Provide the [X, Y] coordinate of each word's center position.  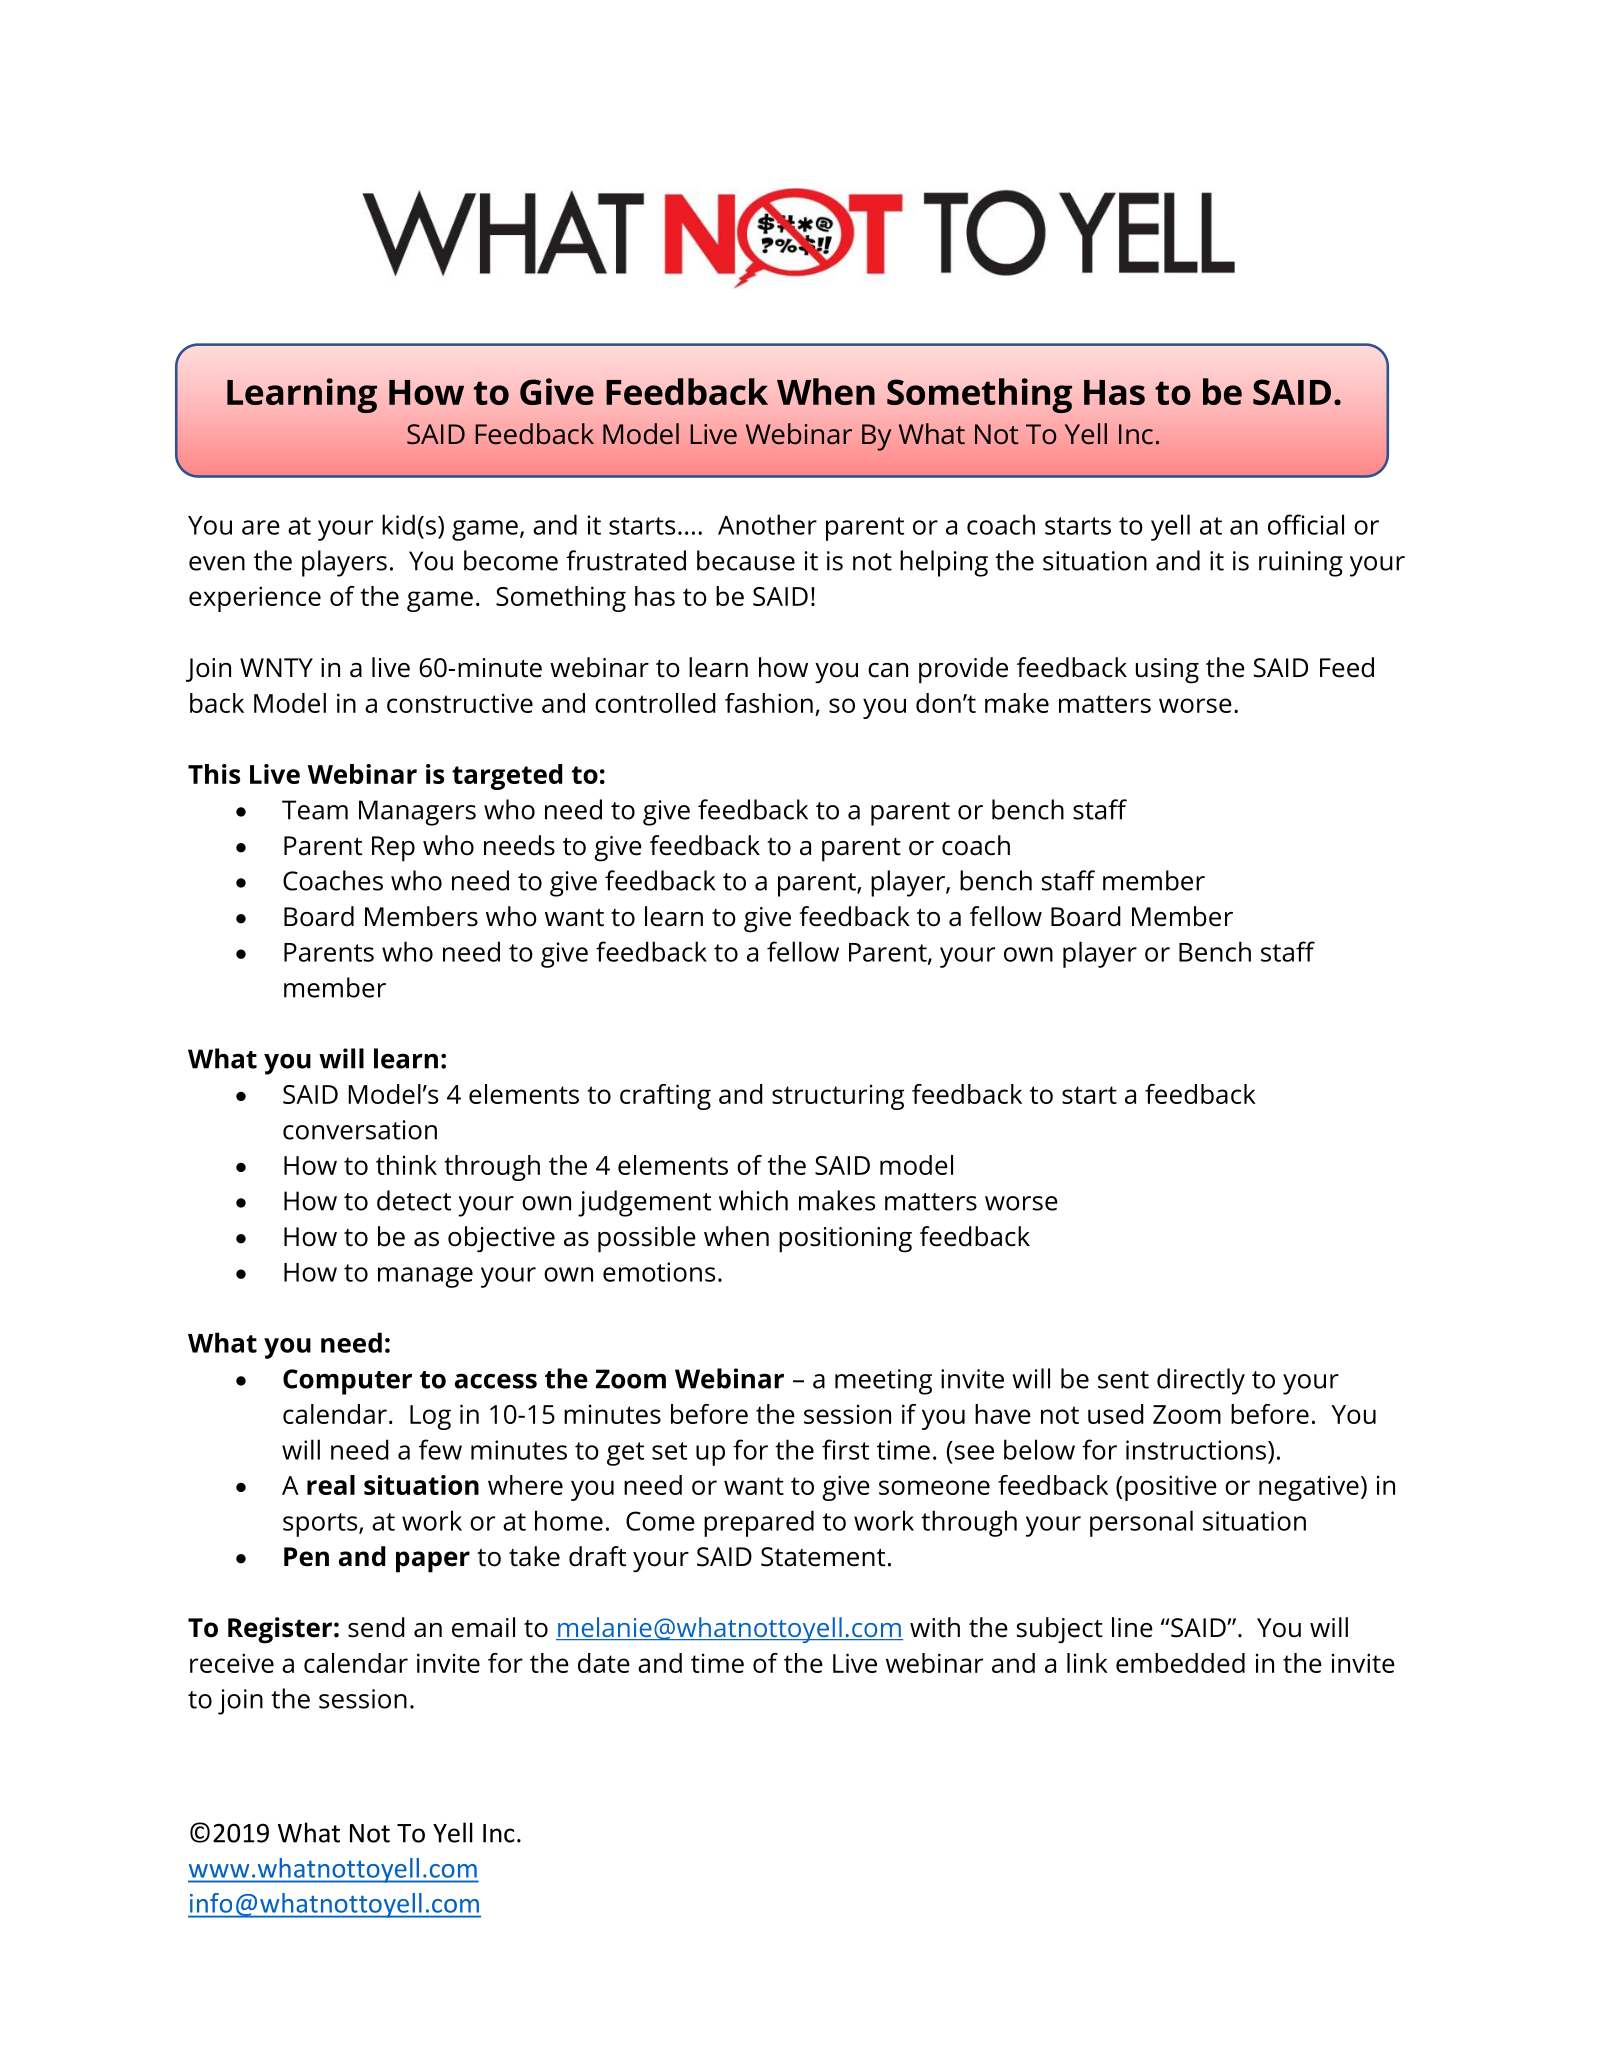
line [1132, 1627]
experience [255, 599]
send [376, 1627]
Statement [823, 1557]
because [746, 560]
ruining [1301, 564]
